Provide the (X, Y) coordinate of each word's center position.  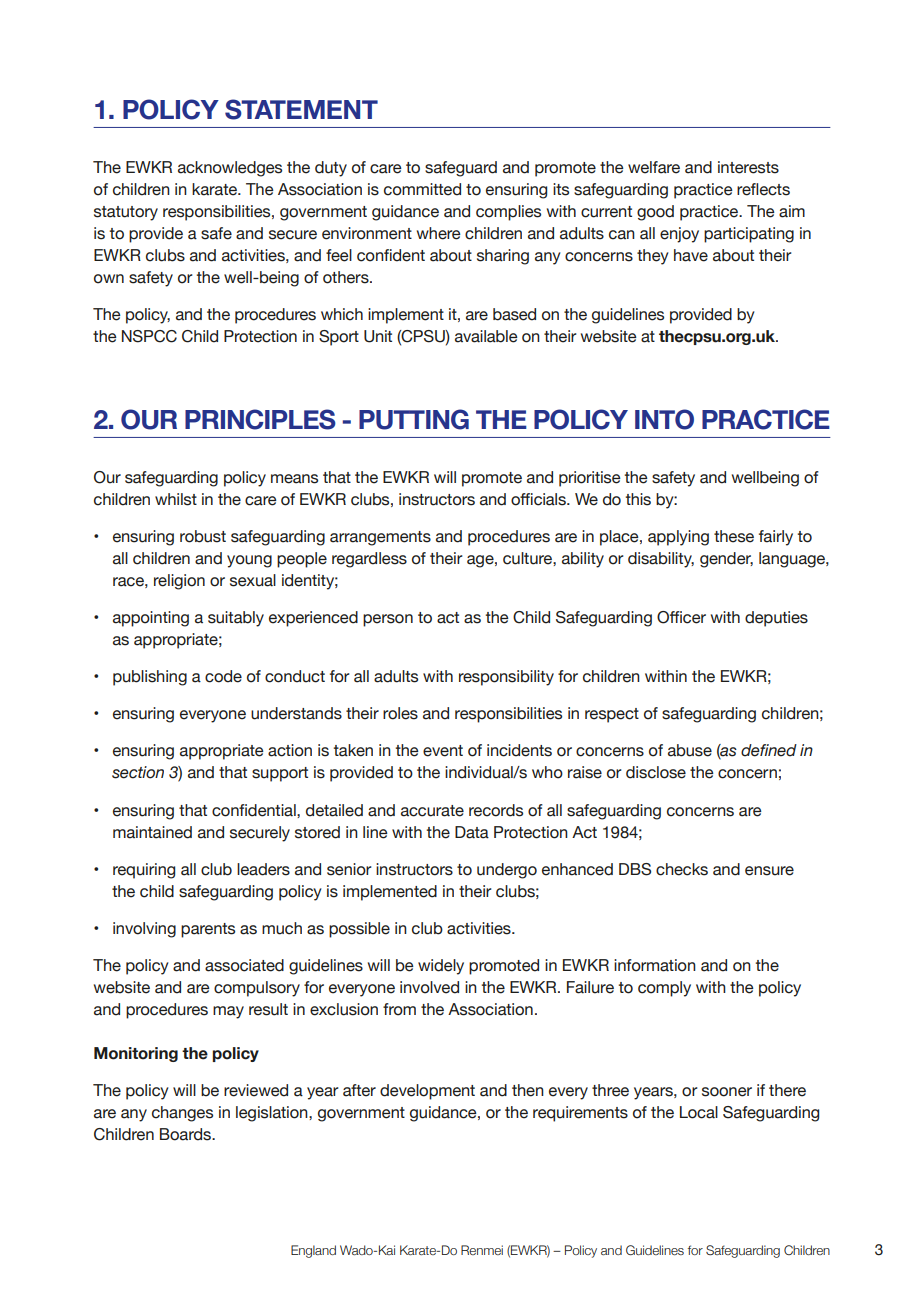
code (223, 676)
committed (422, 189)
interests (748, 167)
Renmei (482, 1250)
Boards (186, 1134)
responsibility (506, 678)
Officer (681, 617)
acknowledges (230, 169)
